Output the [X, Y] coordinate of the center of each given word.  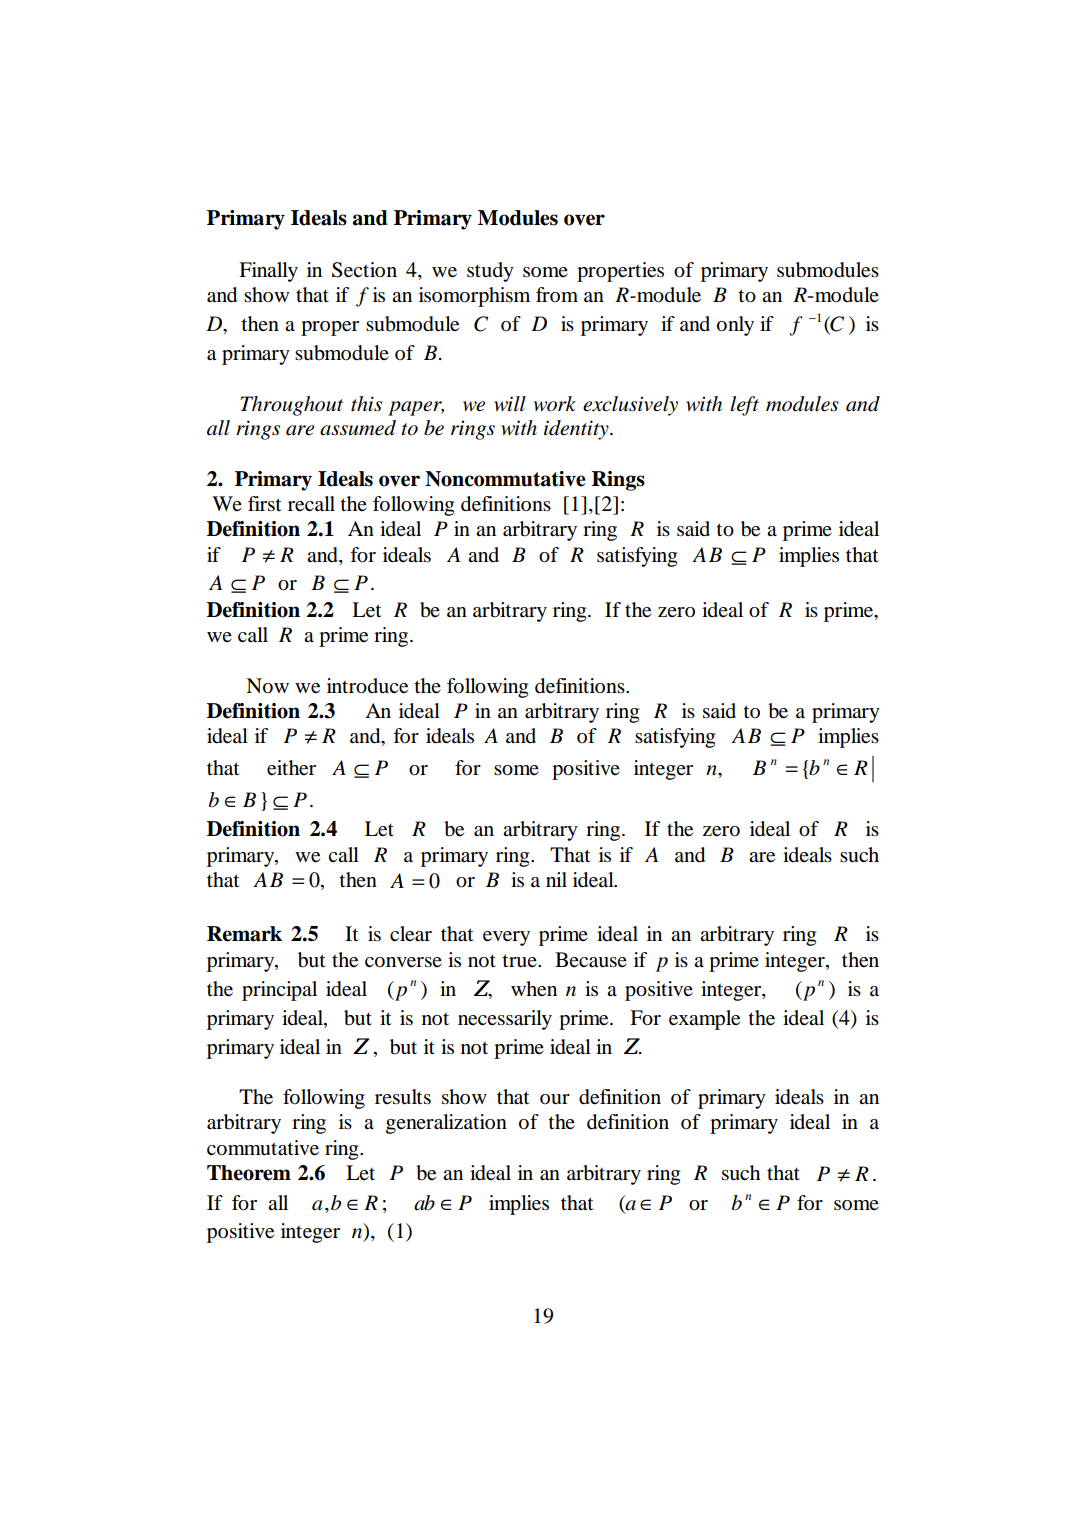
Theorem [249, 1173]
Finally [268, 272]
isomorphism [474, 297]
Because [591, 960]
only [735, 326]
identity [577, 430]
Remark [244, 934]
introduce [367, 686]
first [265, 504]
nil [556, 879]
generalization [446, 1124]
